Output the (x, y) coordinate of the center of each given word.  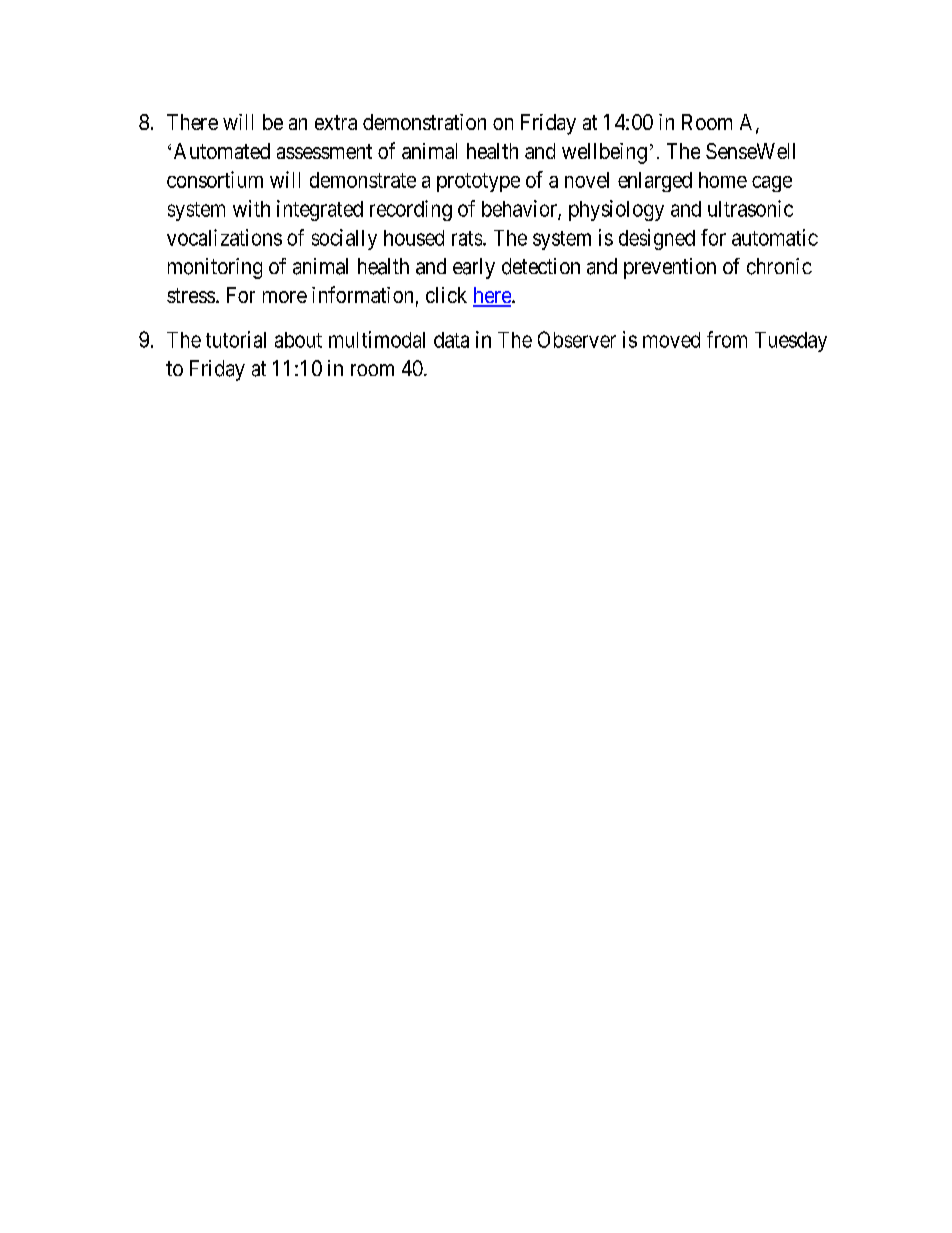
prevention (670, 268)
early (474, 268)
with (251, 208)
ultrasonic (750, 208)
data (451, 340)
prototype (478, 182)
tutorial (236, 339)
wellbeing (604, 153)
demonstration (424, 122)
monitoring (215, 268)
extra (336, 122)
